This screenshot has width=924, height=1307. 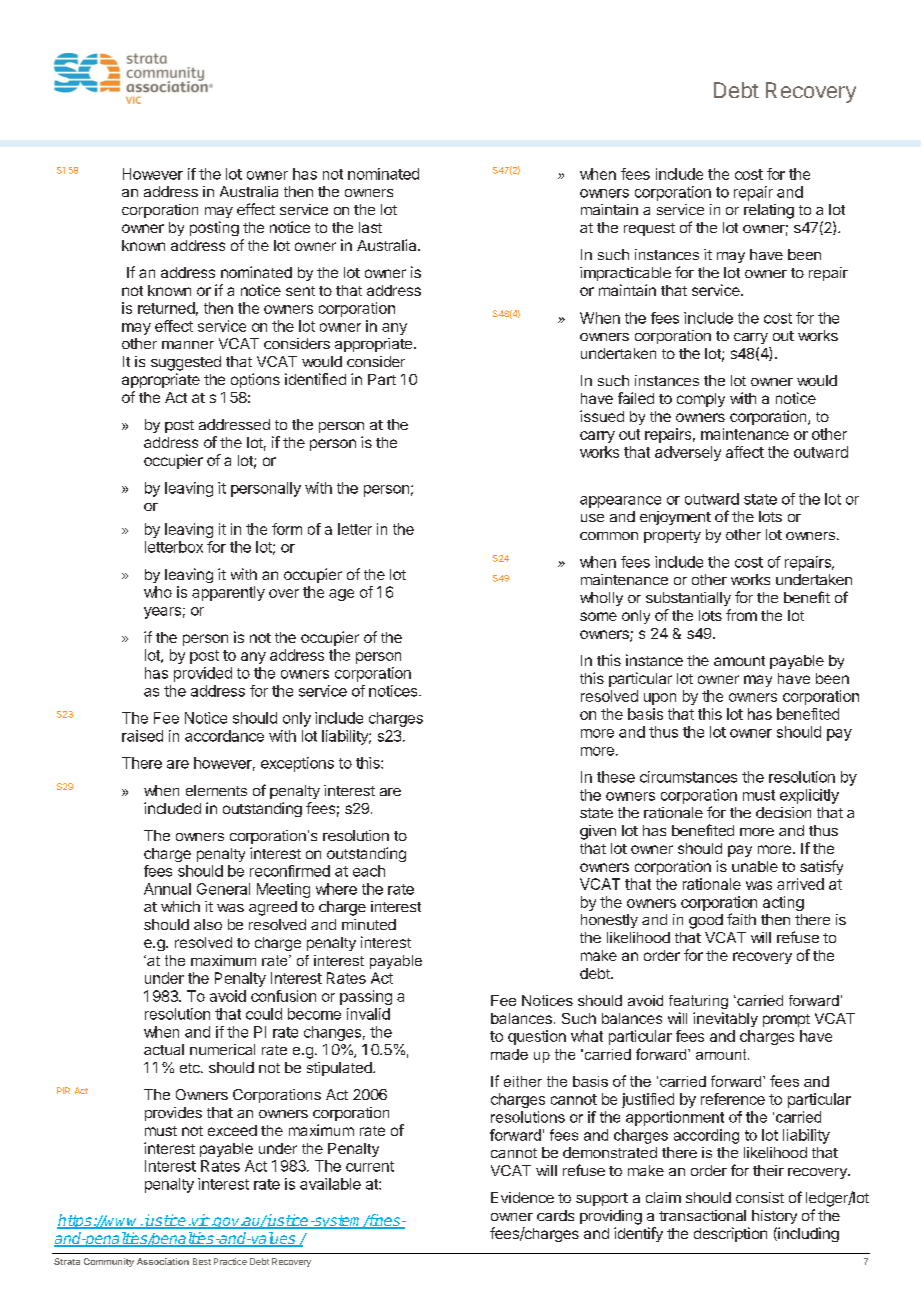 I want to click on actual, so click(x=164, y=1049).
